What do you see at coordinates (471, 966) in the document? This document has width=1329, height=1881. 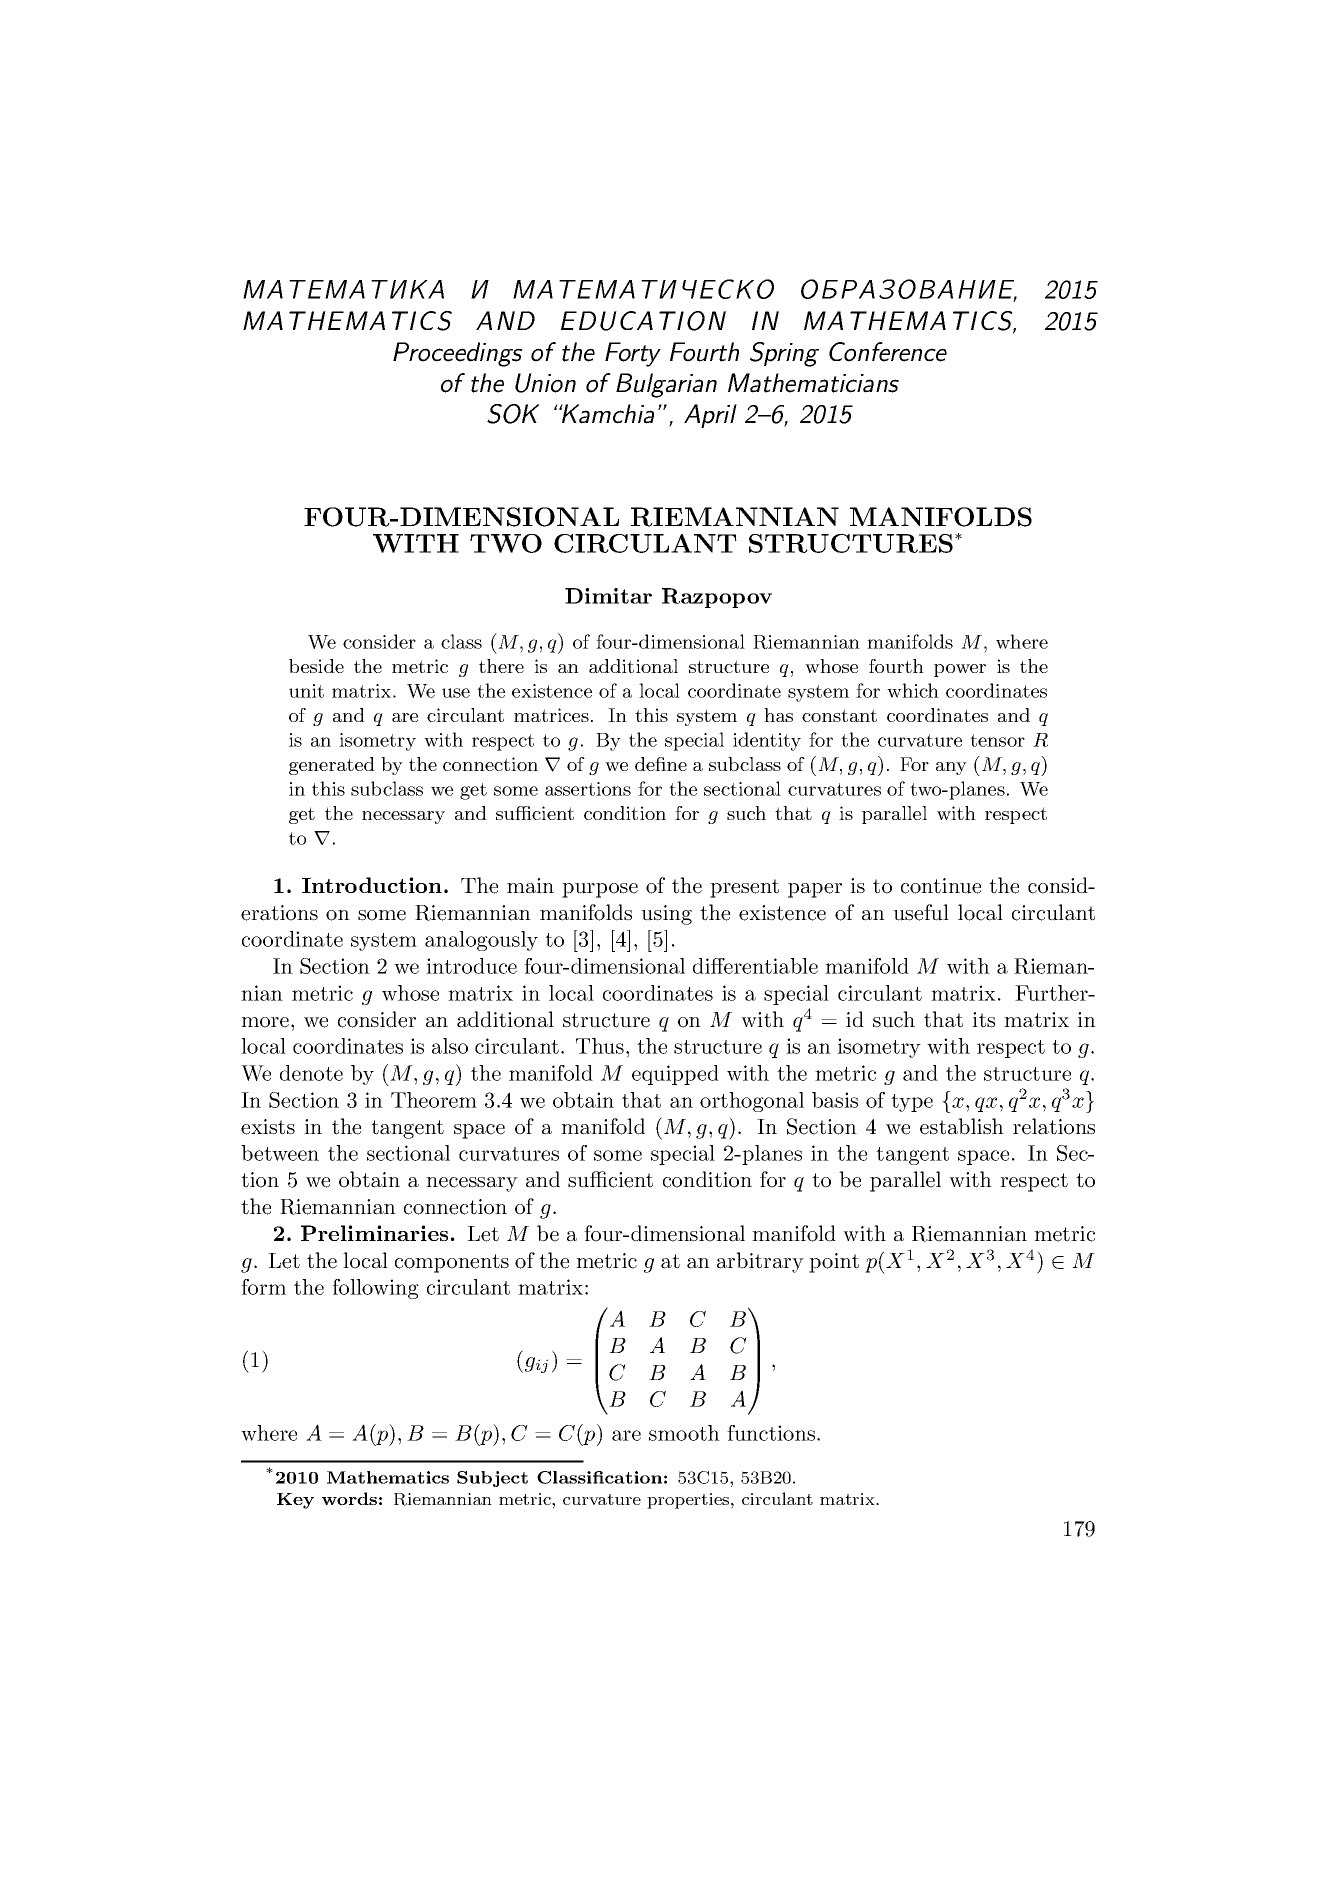 I see `introduce` at bounding box center [471, 966].
